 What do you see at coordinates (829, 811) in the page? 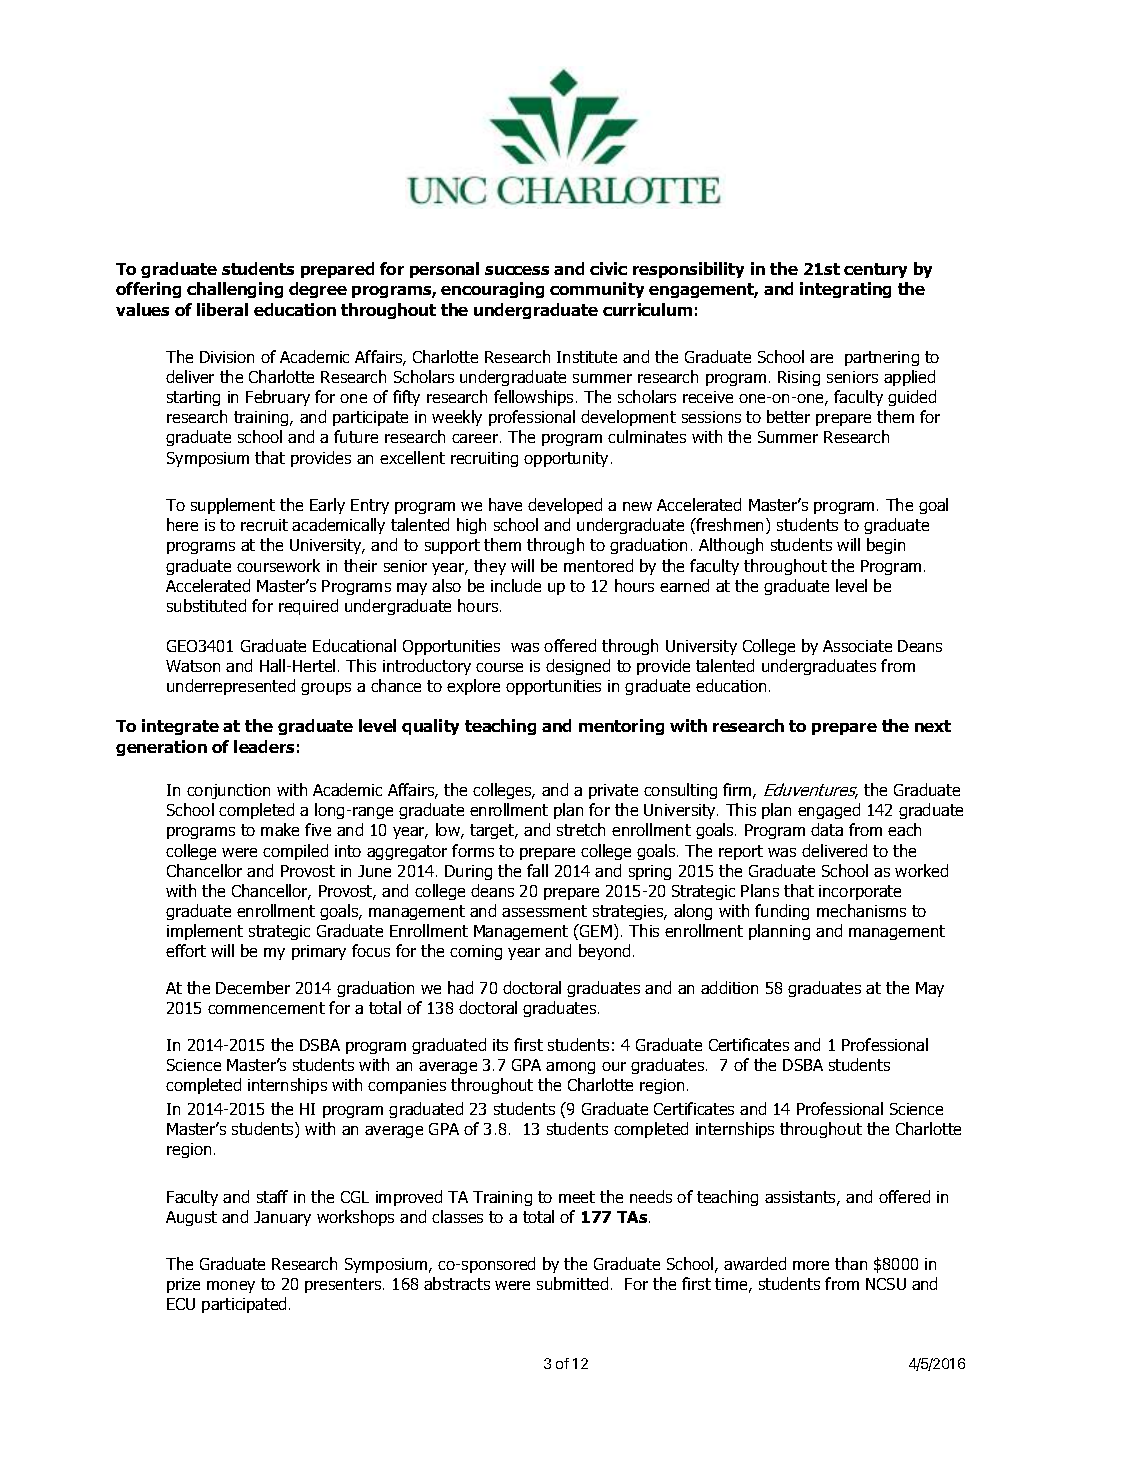
I see `engaged` at bounding box center [829, 811].
